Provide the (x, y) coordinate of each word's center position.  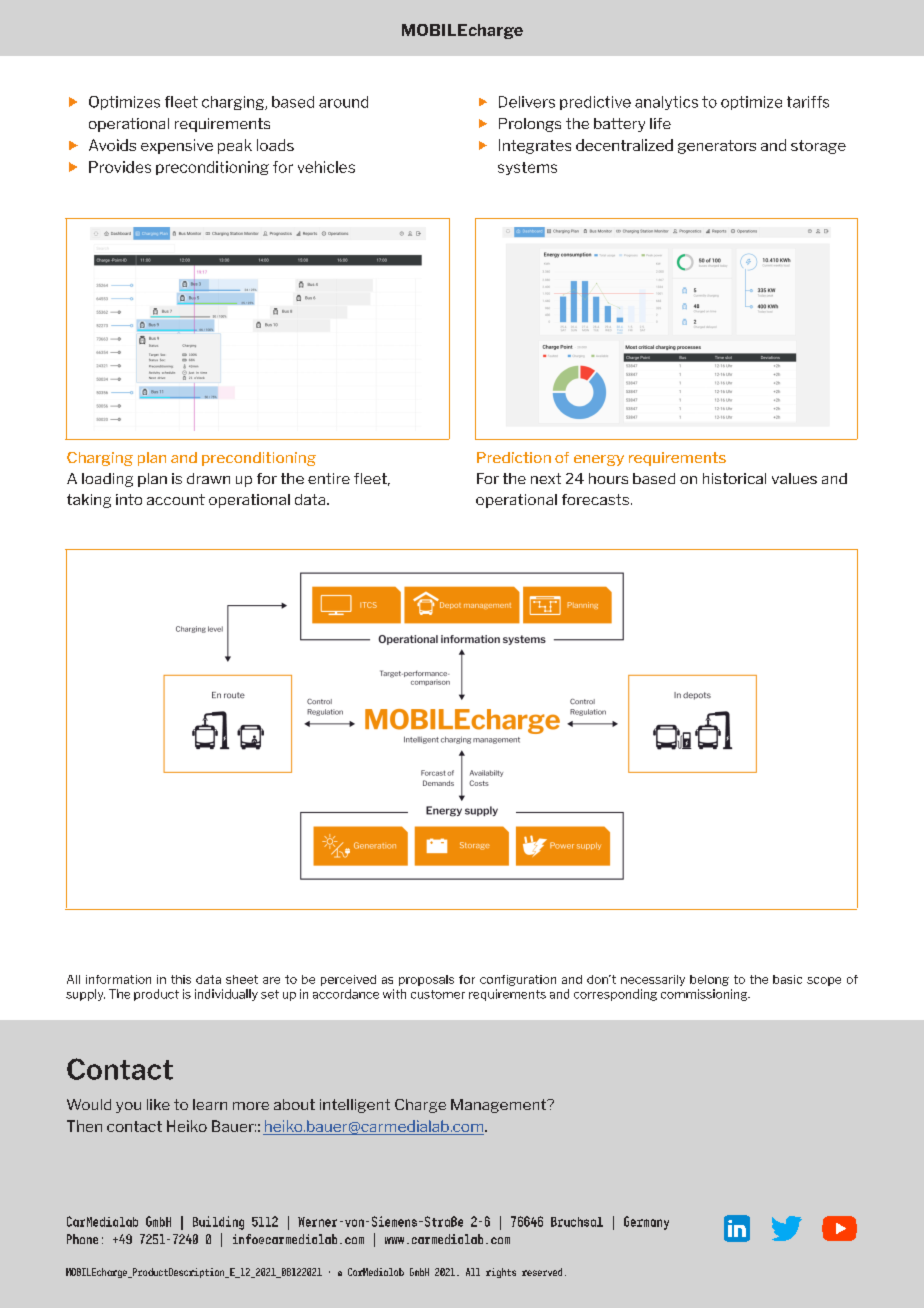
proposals (426, 980)
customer (438, 994)
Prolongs (530, 125)
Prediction (514, 457)
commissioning (705, 995)
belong (709, 980)
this (181, 979)
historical (734, 478)
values (794, 478)
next (546, 478)
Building (218, 1223)
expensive (177, 146)
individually (226, 995)
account (176, 499)
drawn (208, 478)
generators (717, 147)
